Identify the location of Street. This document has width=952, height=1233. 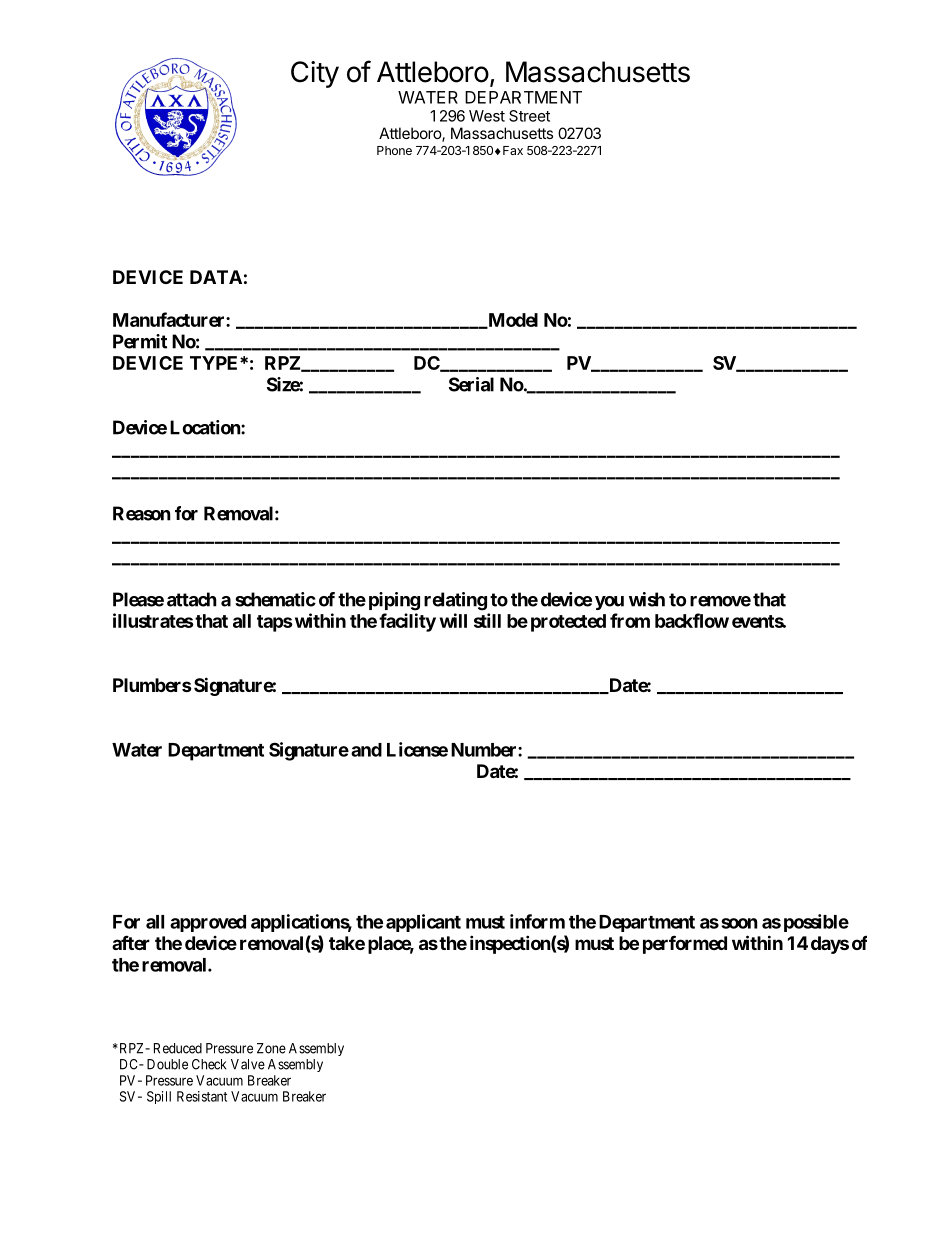
(529, 116).
